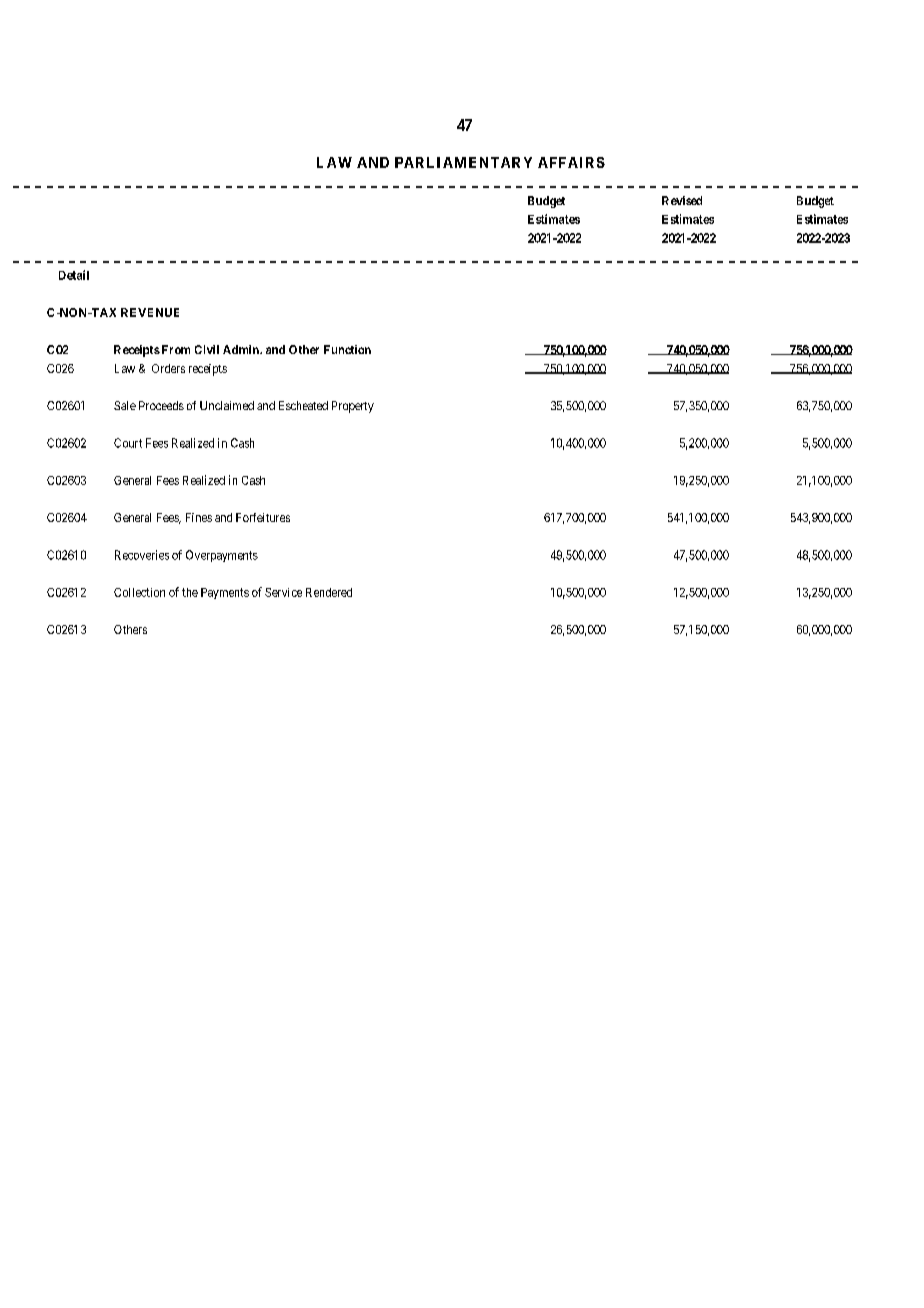 This image has height=1308, width=924. What do you see at coordinates (227, 405) in the image?
I see `Unclaimed` at bounding box center [227, 405].
